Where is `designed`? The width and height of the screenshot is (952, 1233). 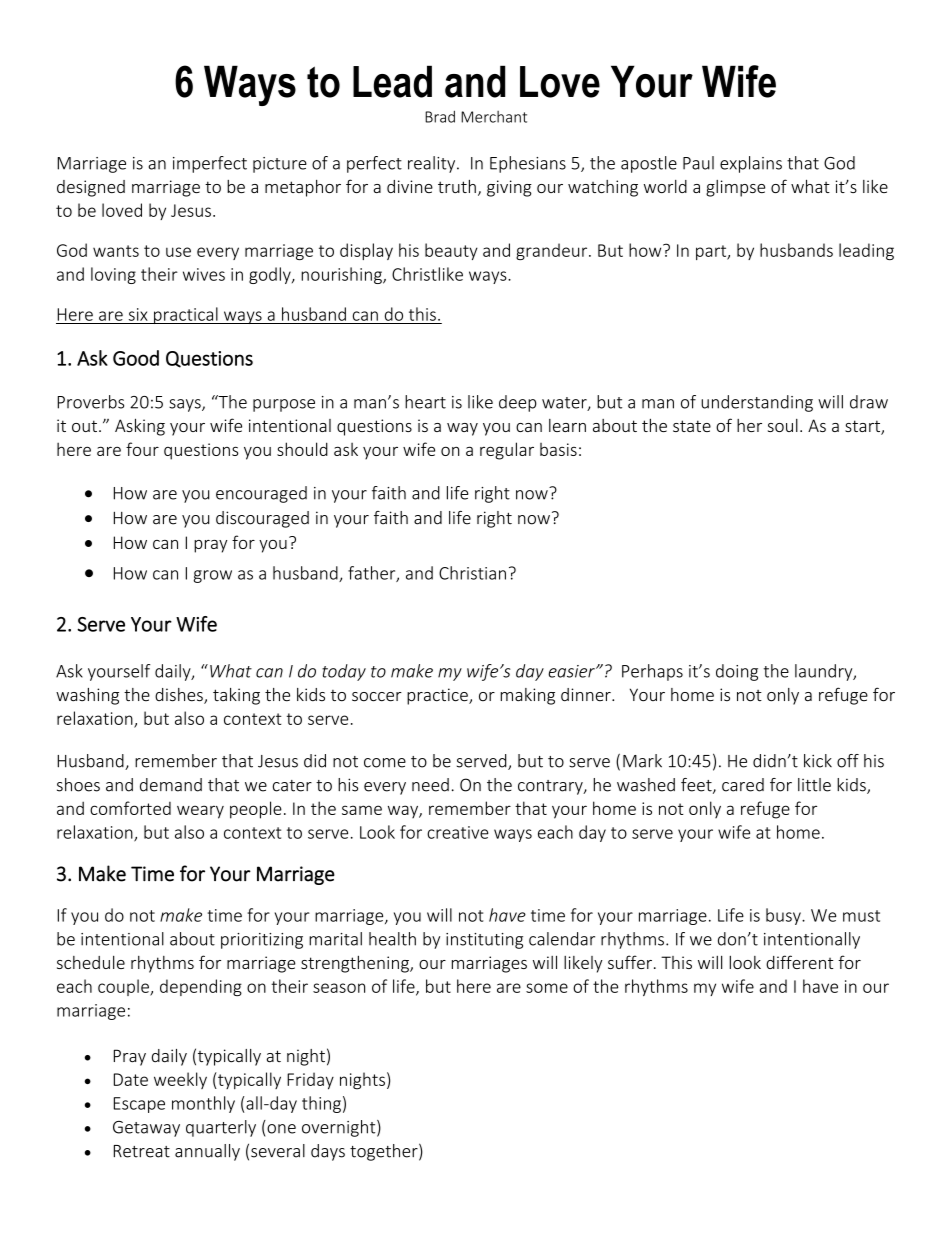
designed is located at coordinates (91, 188).
